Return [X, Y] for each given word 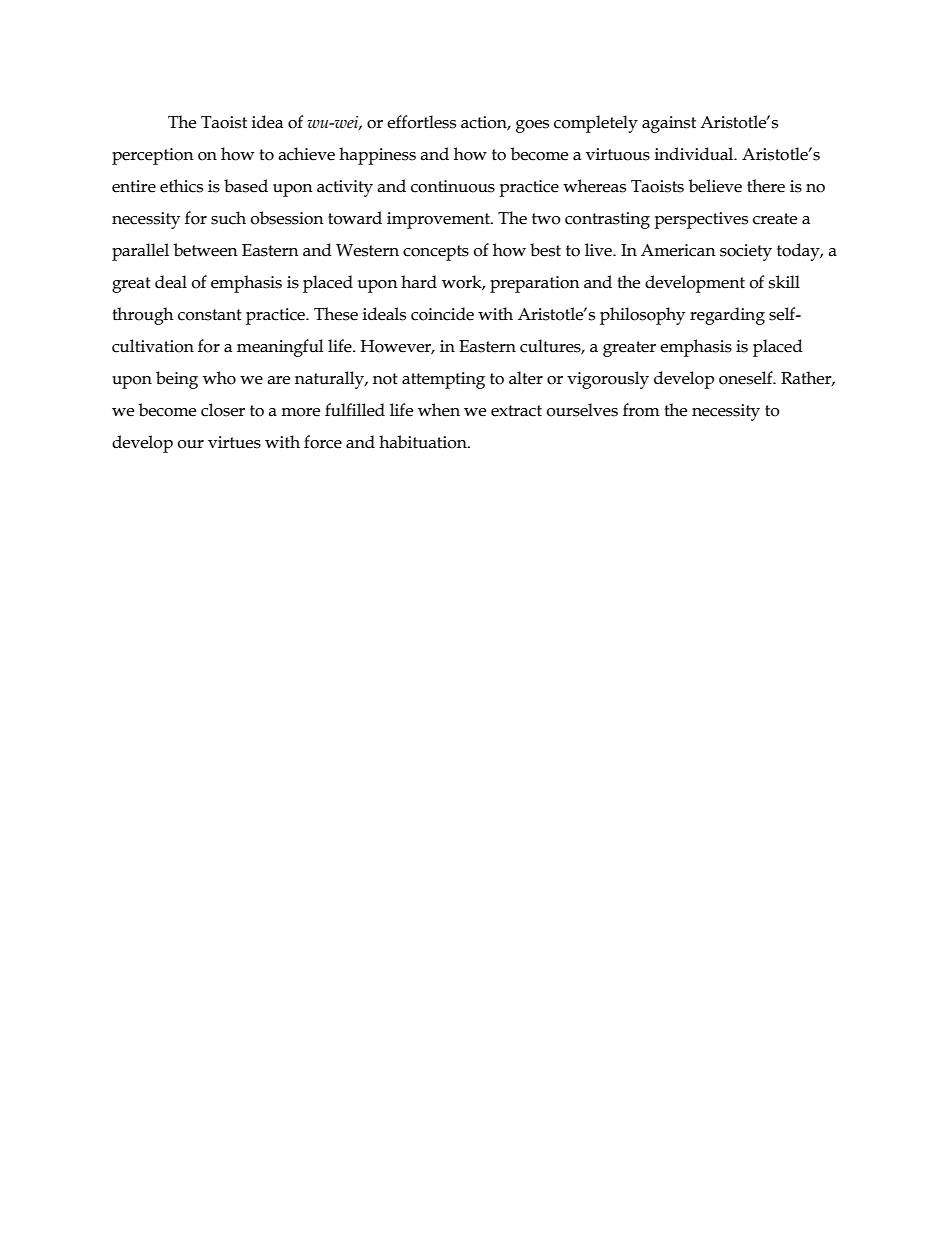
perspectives [701, 220]
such [228, 218]
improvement [439, 220]
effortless [421, 122]
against [669, 124]
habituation [424, 442]
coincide [442, 314]
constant [210, 315]
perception [153, 156]
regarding [727, 316]
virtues [234, 442]
